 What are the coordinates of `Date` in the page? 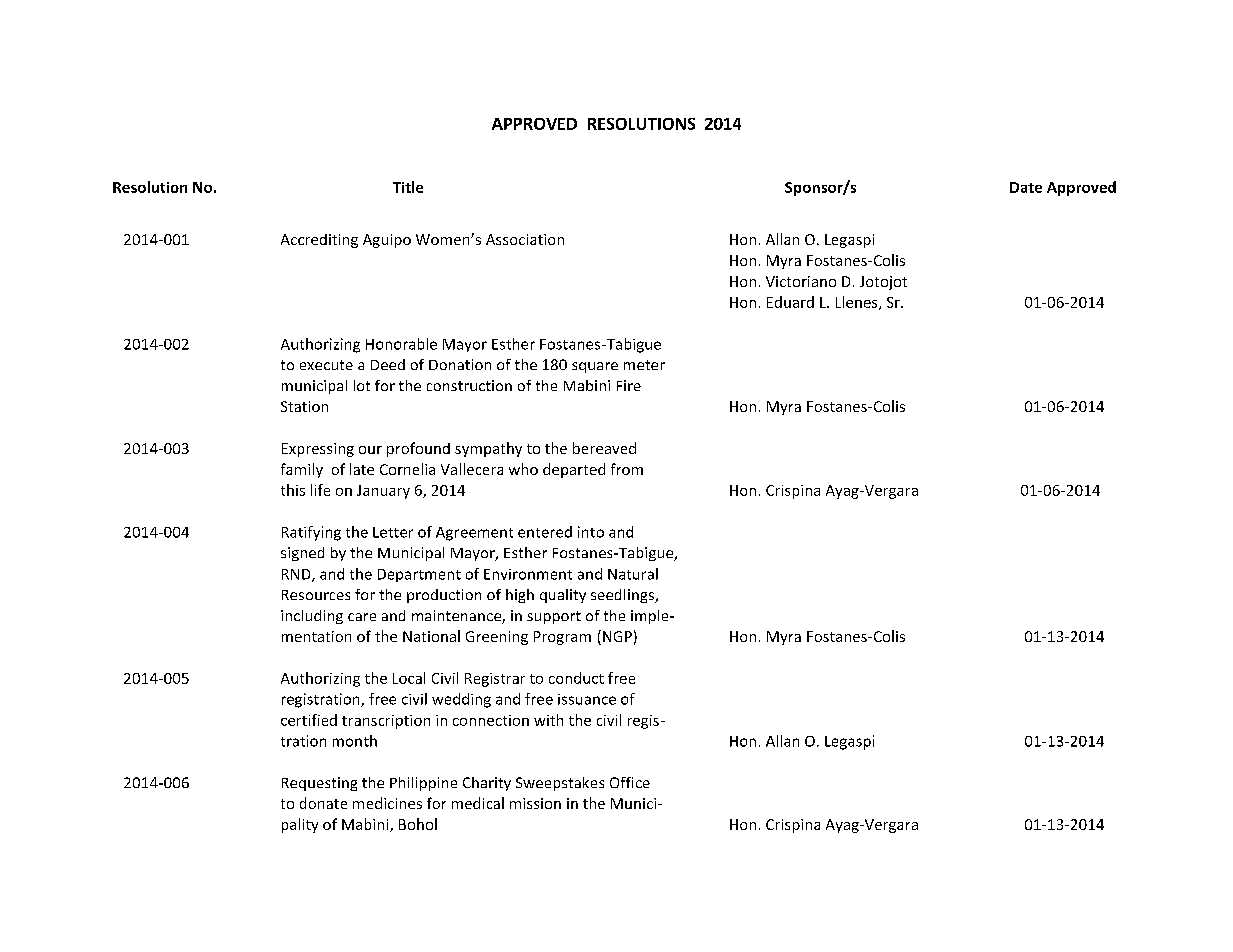 It's located at (1026, 187).
